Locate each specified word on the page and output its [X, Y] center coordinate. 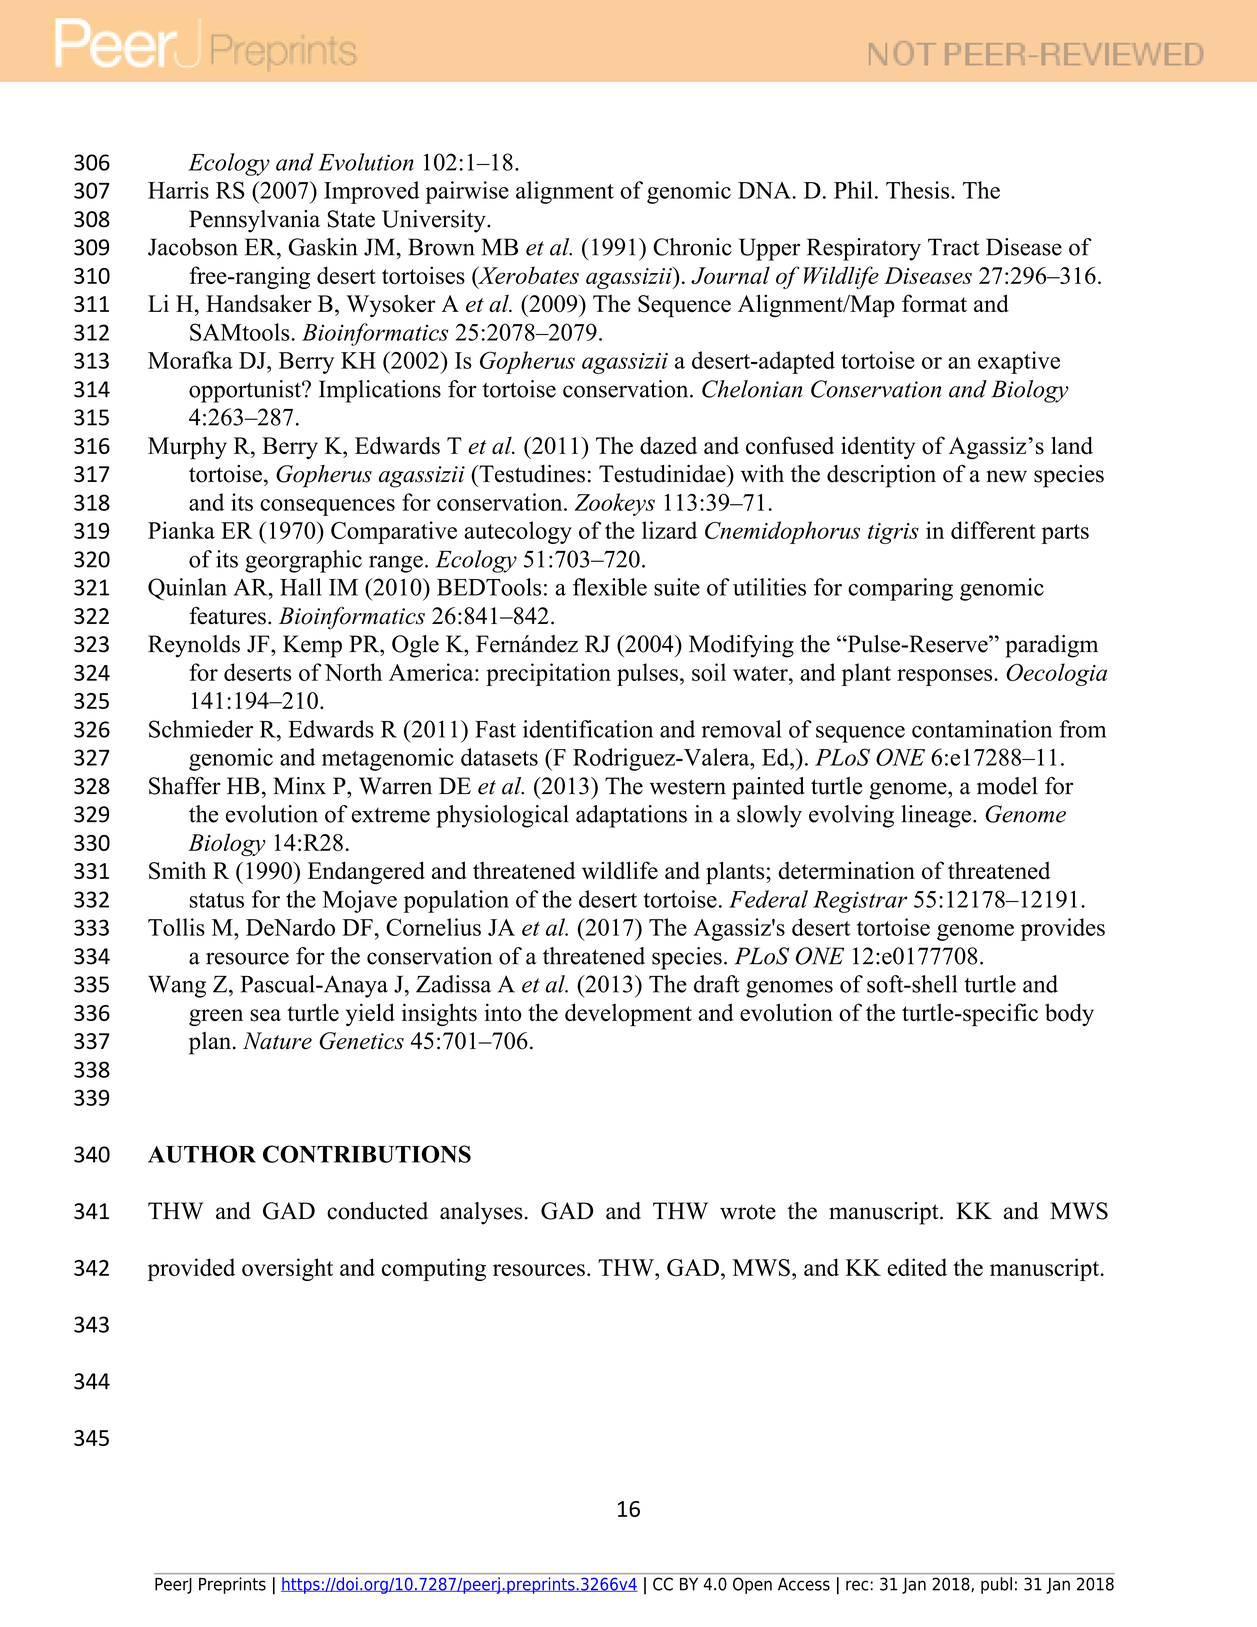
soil [709, 672]
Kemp [312, 646]
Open [752, 1585]
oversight [287, 1269]
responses [946, 677]
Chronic [692, 247]
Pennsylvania [254, 221]
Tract [954, 247]
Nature [277, 1041]
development [628, 1014]
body [1069, 1014]
